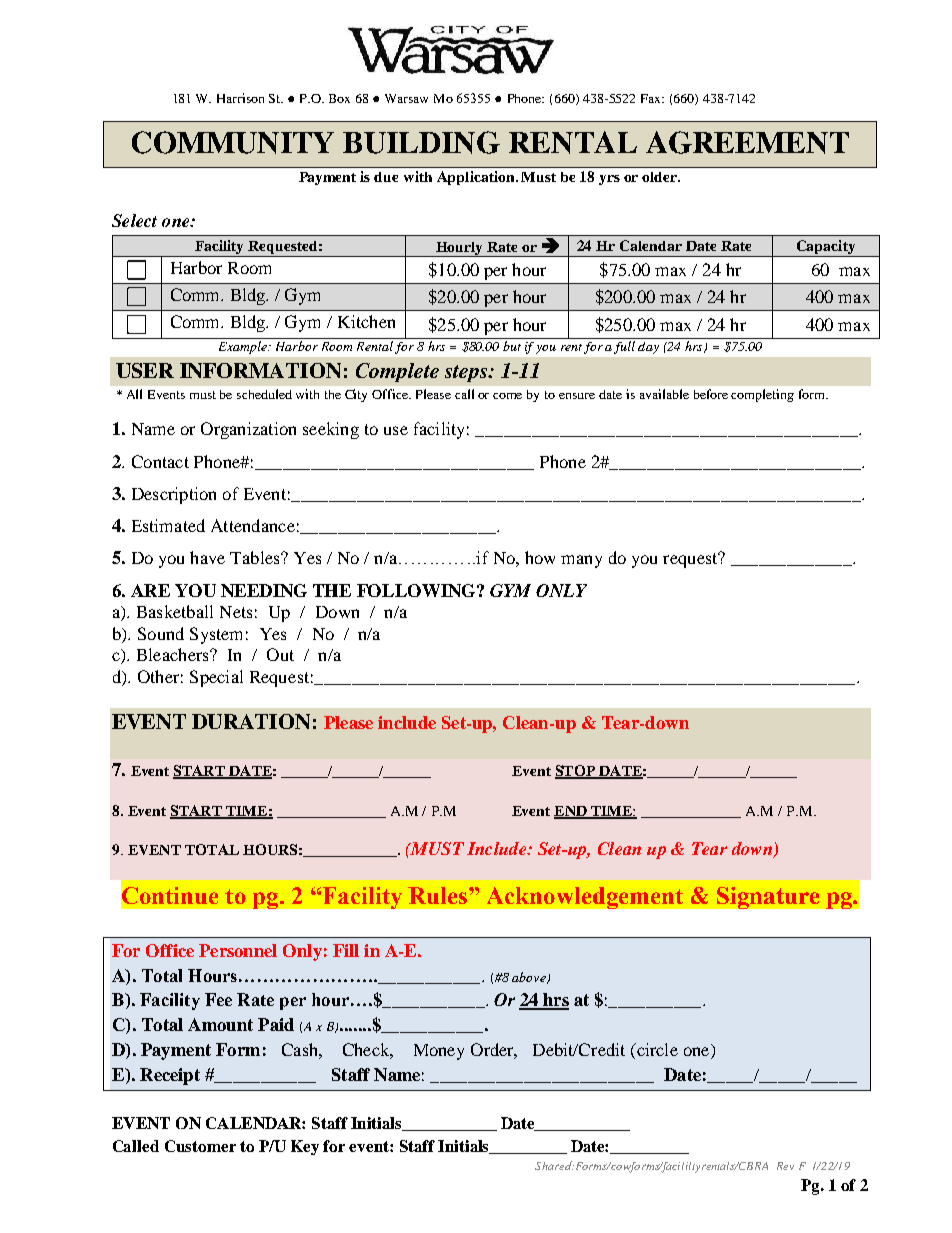 The width and height of the page is (952, 1233). What do you see at coordinates (240, 98) in the page?
I see `Harrison` at bounding box center [240, 98].
